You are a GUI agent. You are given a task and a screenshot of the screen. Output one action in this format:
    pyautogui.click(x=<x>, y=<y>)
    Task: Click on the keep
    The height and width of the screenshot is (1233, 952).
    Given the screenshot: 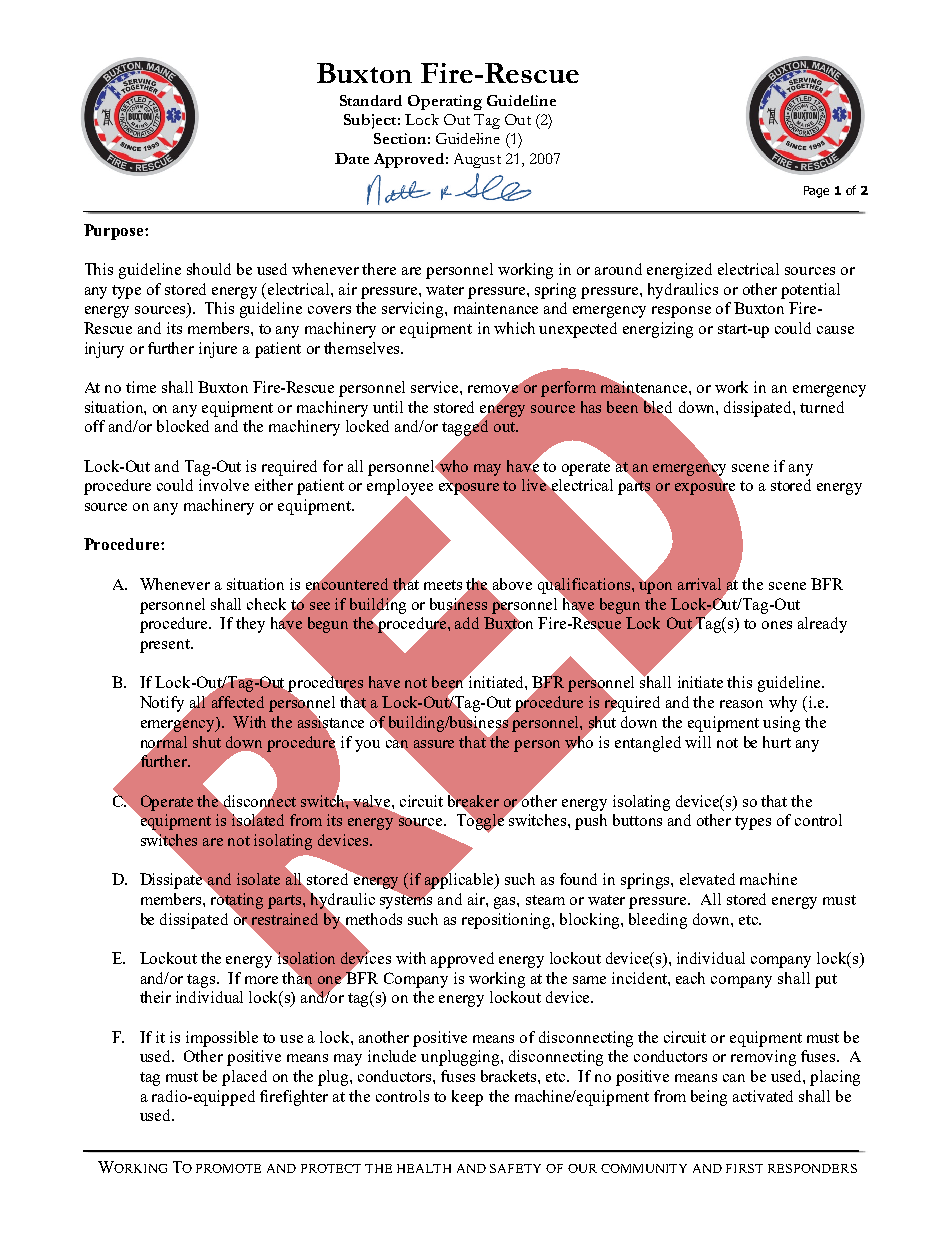 What is the action you would take?
    pyautogui.click(x=467, y=1098)
